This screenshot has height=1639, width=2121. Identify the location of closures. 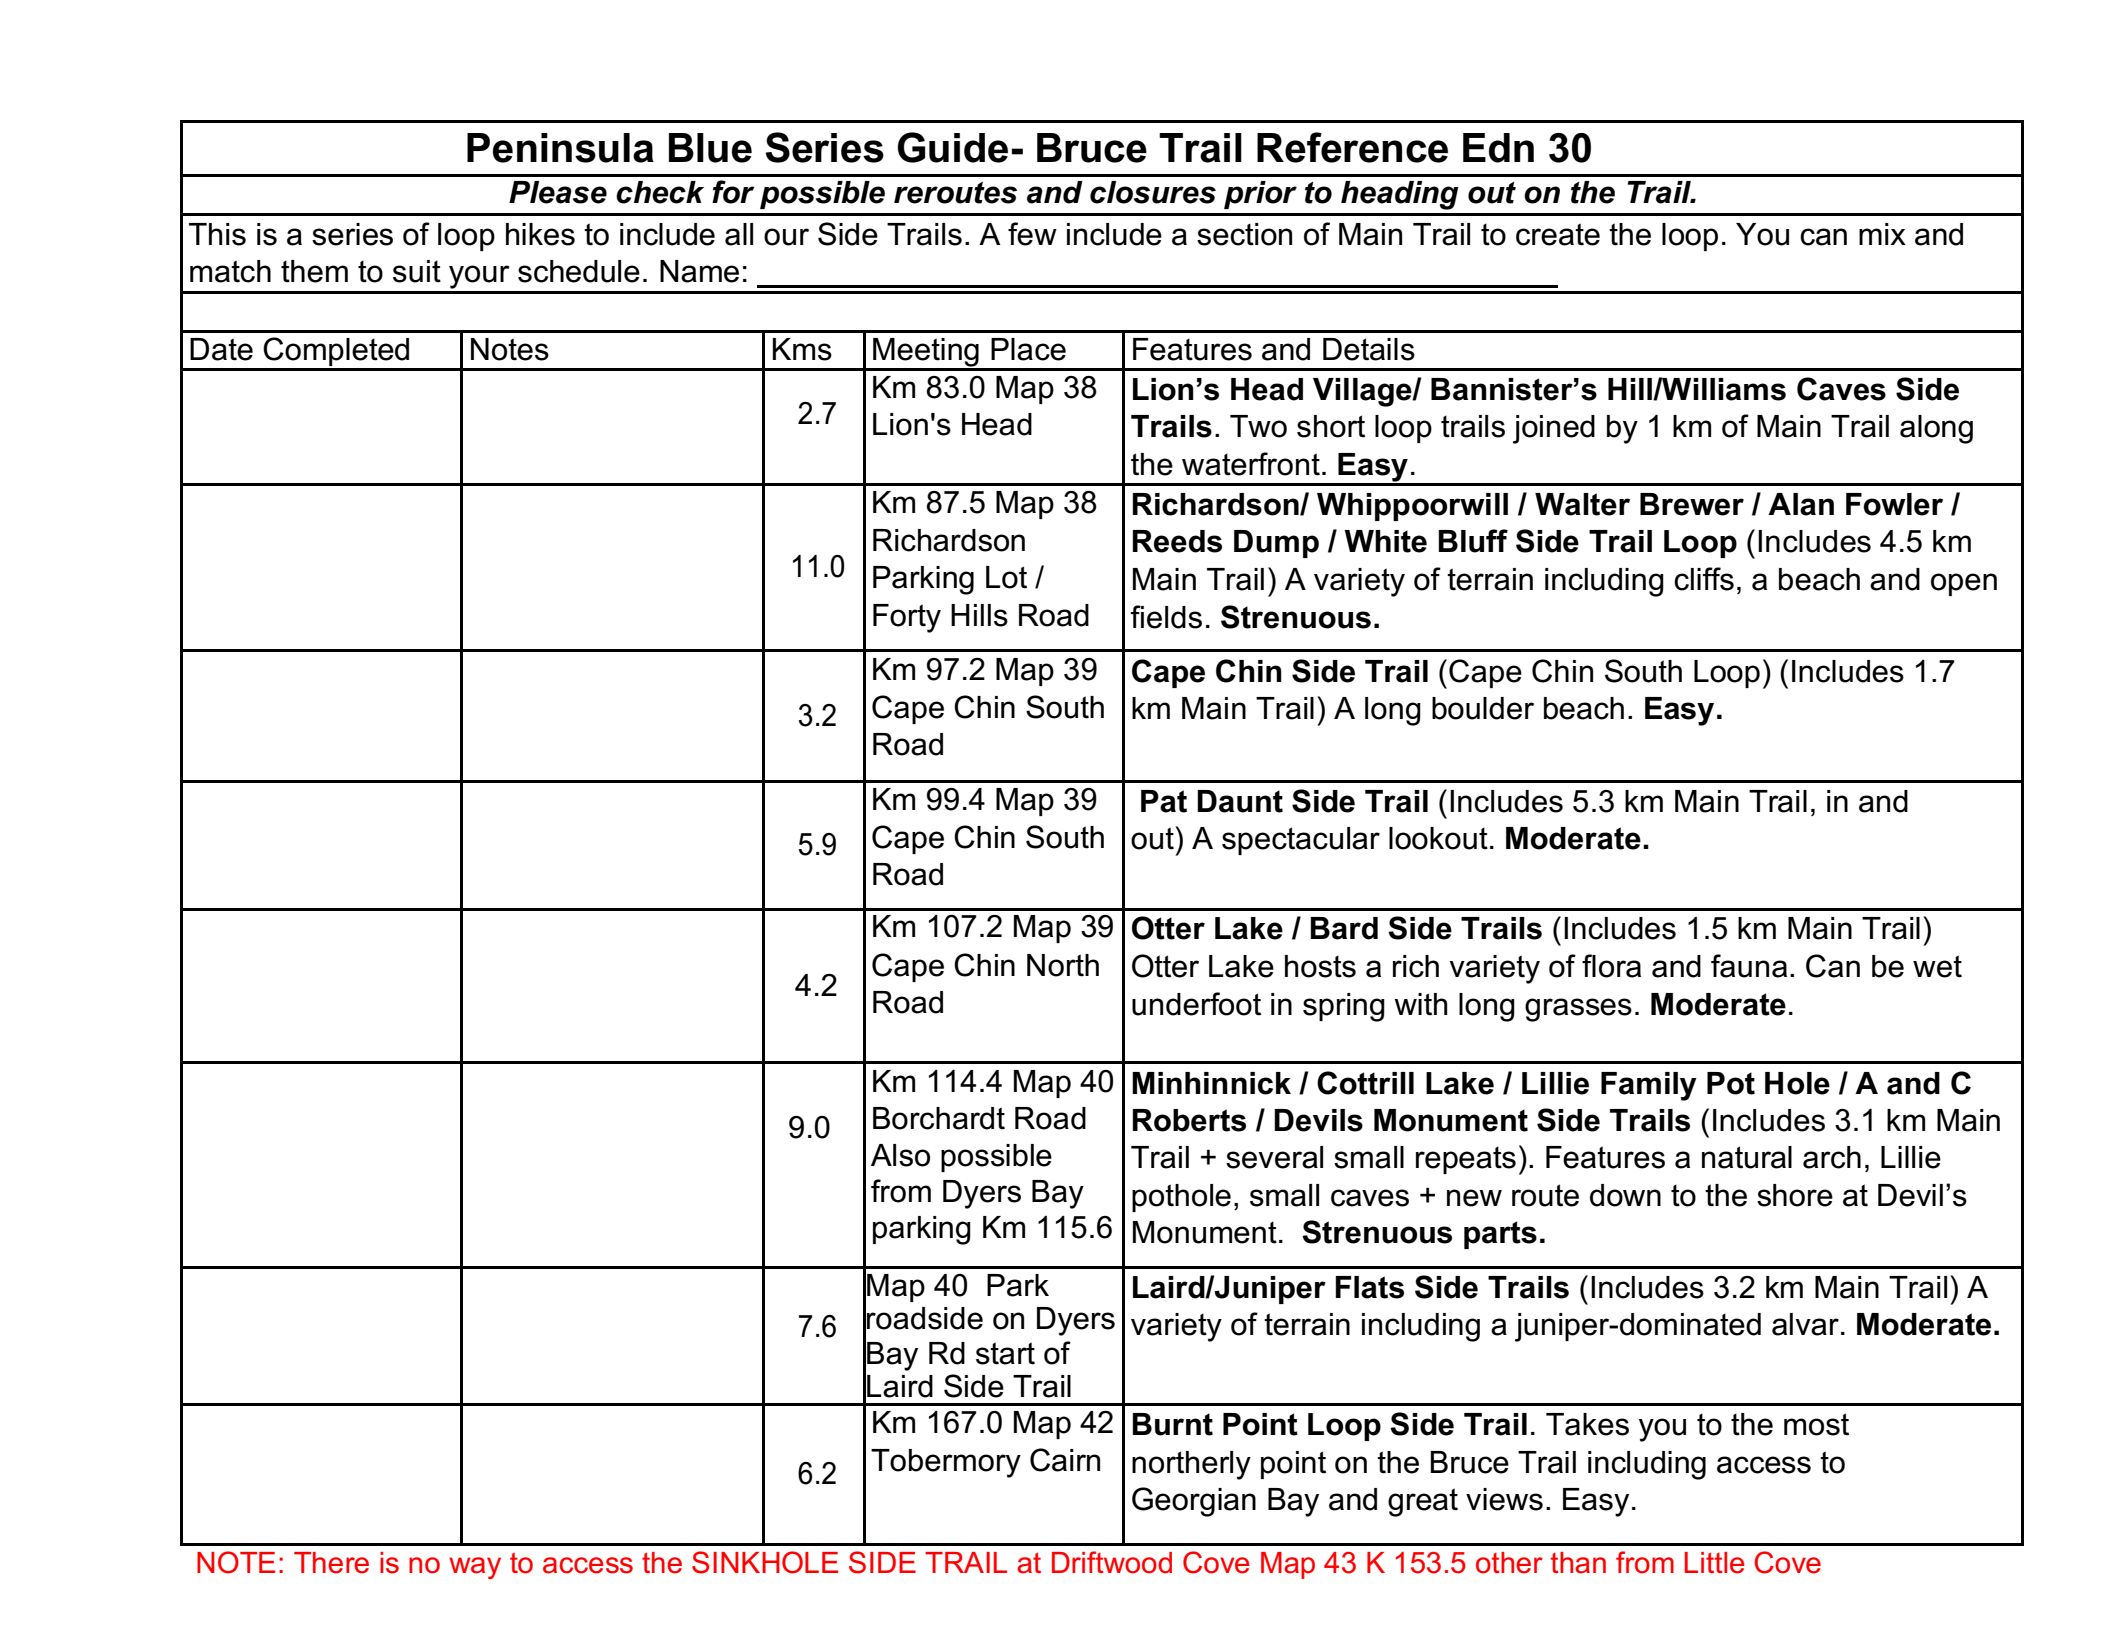
(1153, 192).
